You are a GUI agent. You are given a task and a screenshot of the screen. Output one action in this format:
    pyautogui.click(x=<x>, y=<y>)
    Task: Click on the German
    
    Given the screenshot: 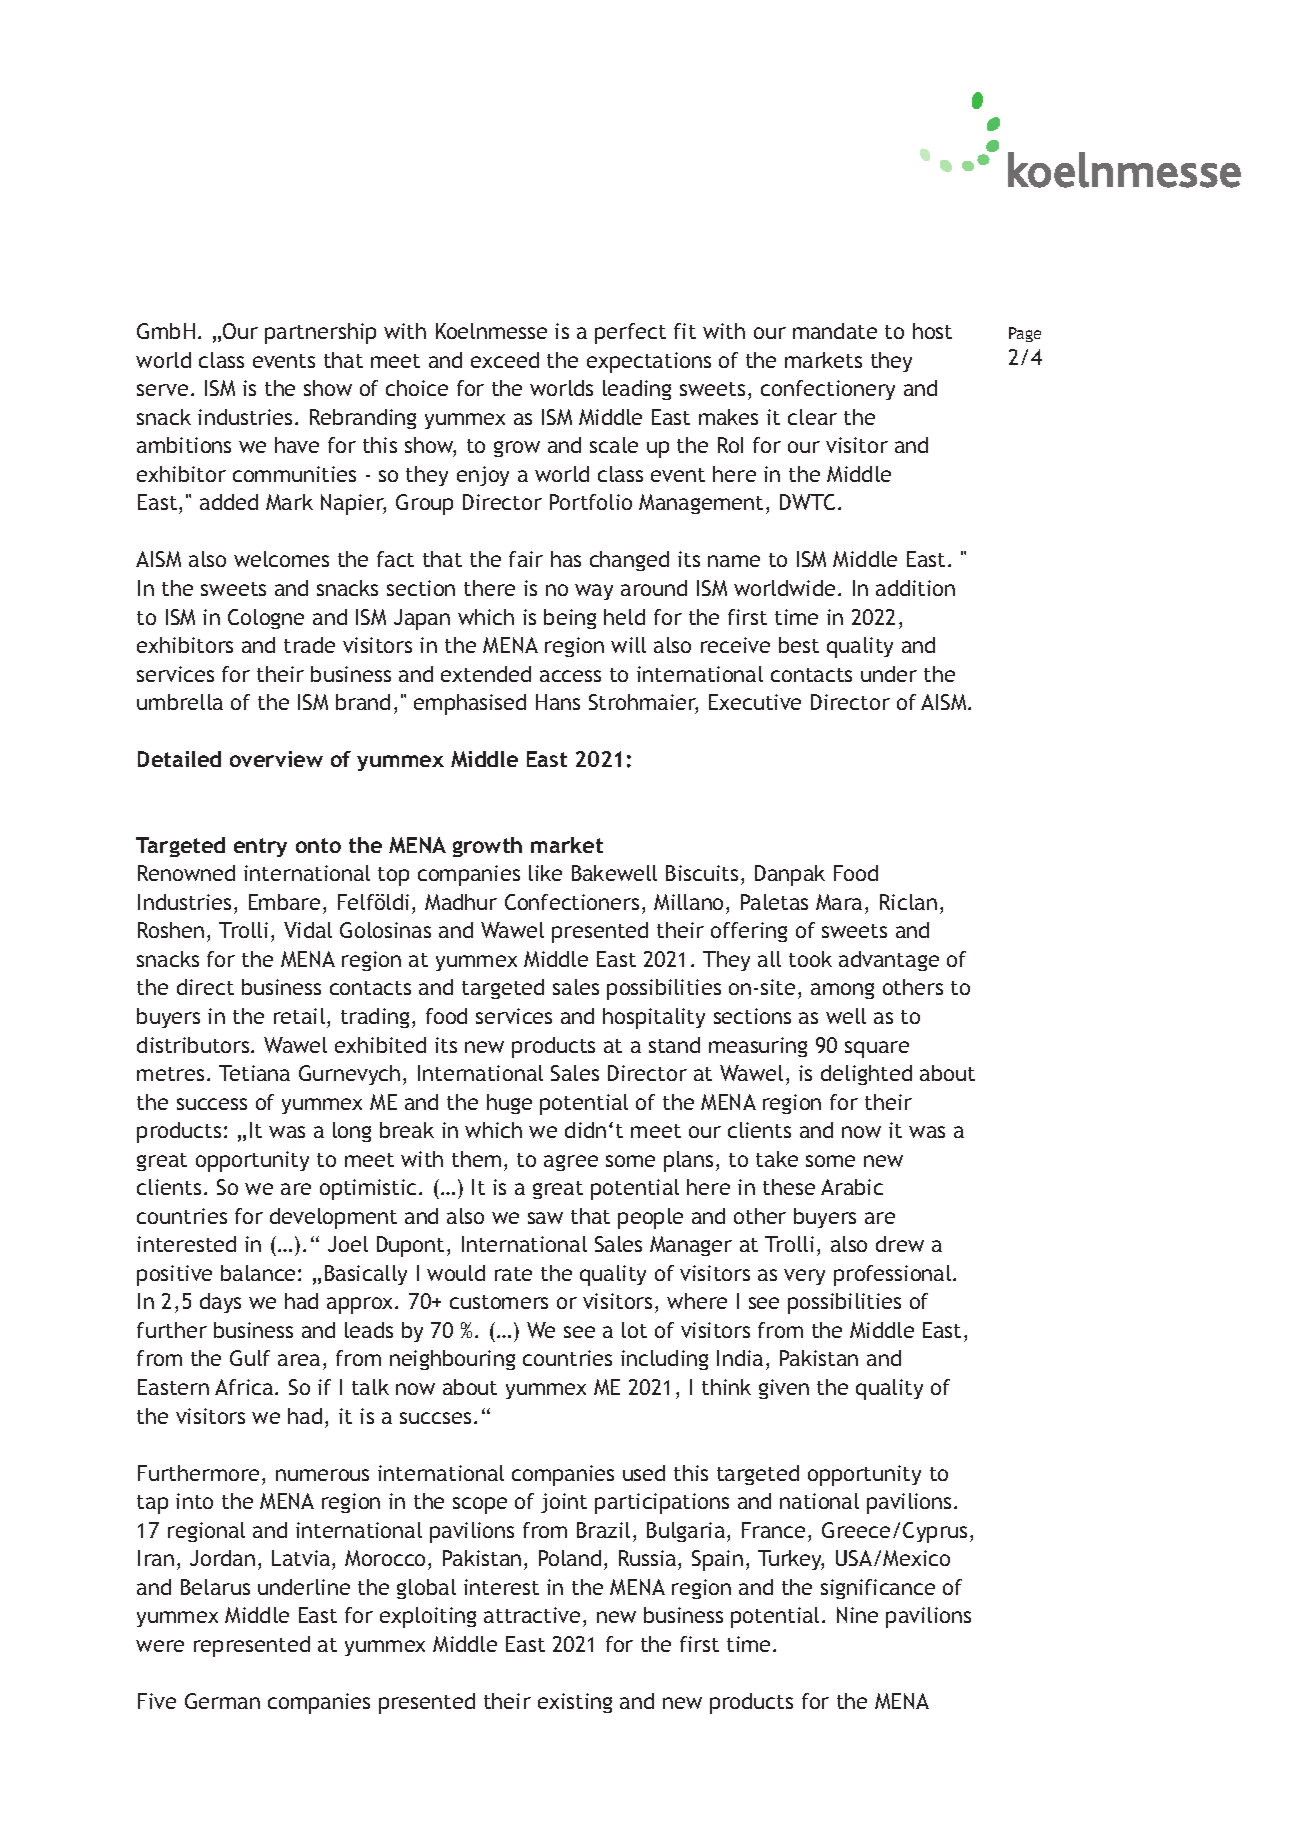 What is the action you would take?
    pyautogui.click(x=222, y=1701)
